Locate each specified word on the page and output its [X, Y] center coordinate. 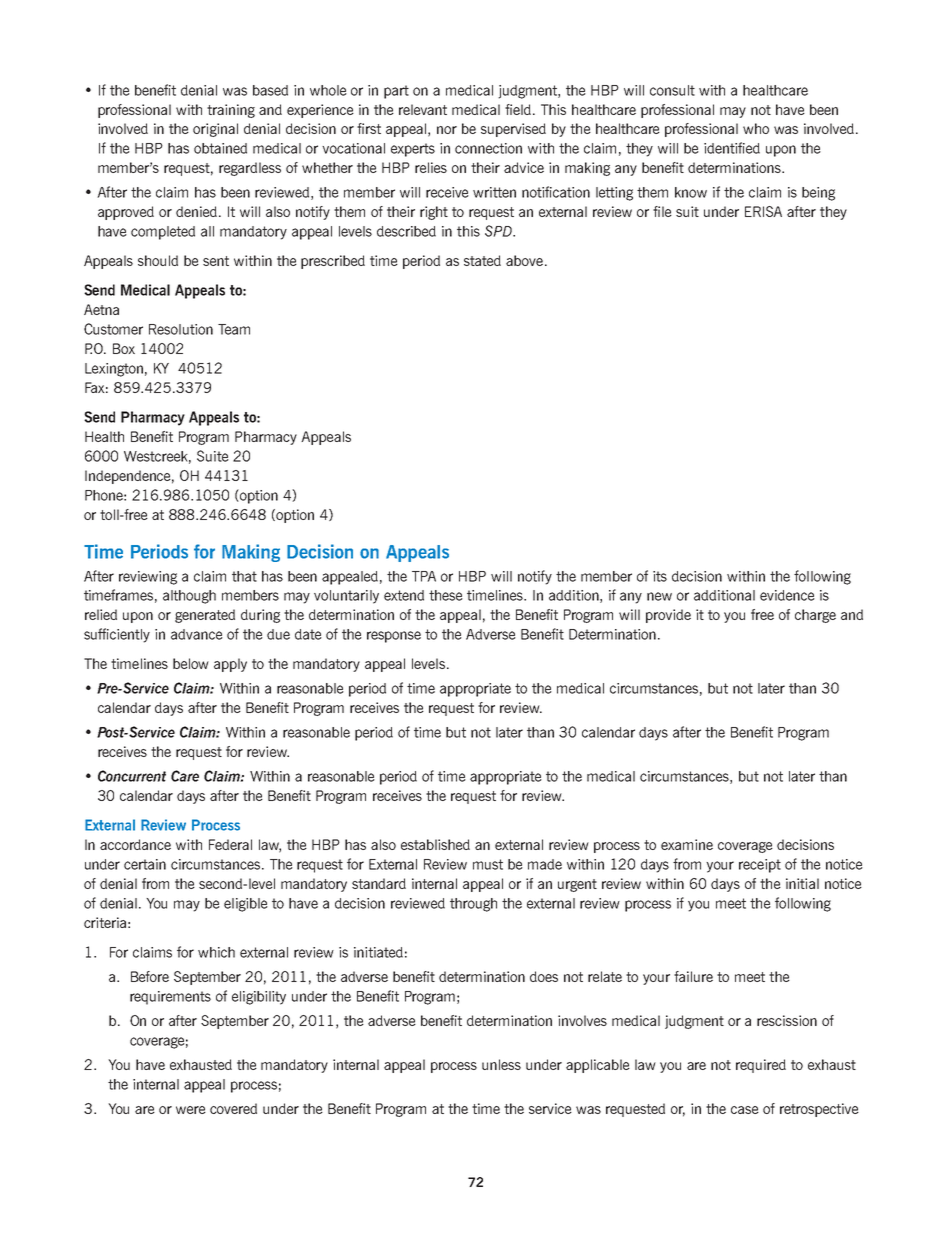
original [215, 130]
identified [732, 148]
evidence [787, 595]
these [446, 595]
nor [447, 130]
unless [501, 1064]
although [189, 597]
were [191, 1110]
